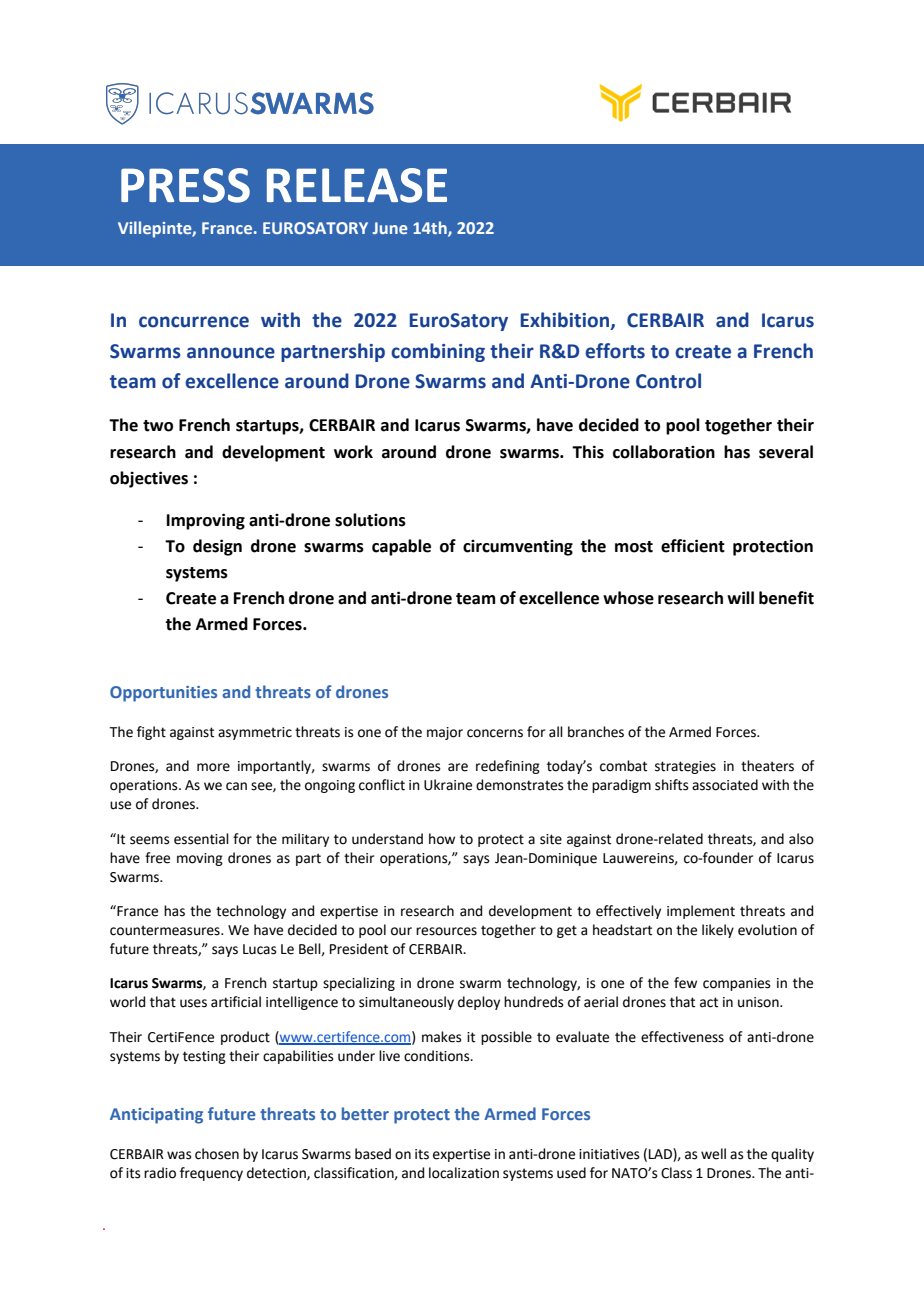  What do you see at coordinates (740, 597) in the page?
I see `will` at bounding box center [740, 597].
